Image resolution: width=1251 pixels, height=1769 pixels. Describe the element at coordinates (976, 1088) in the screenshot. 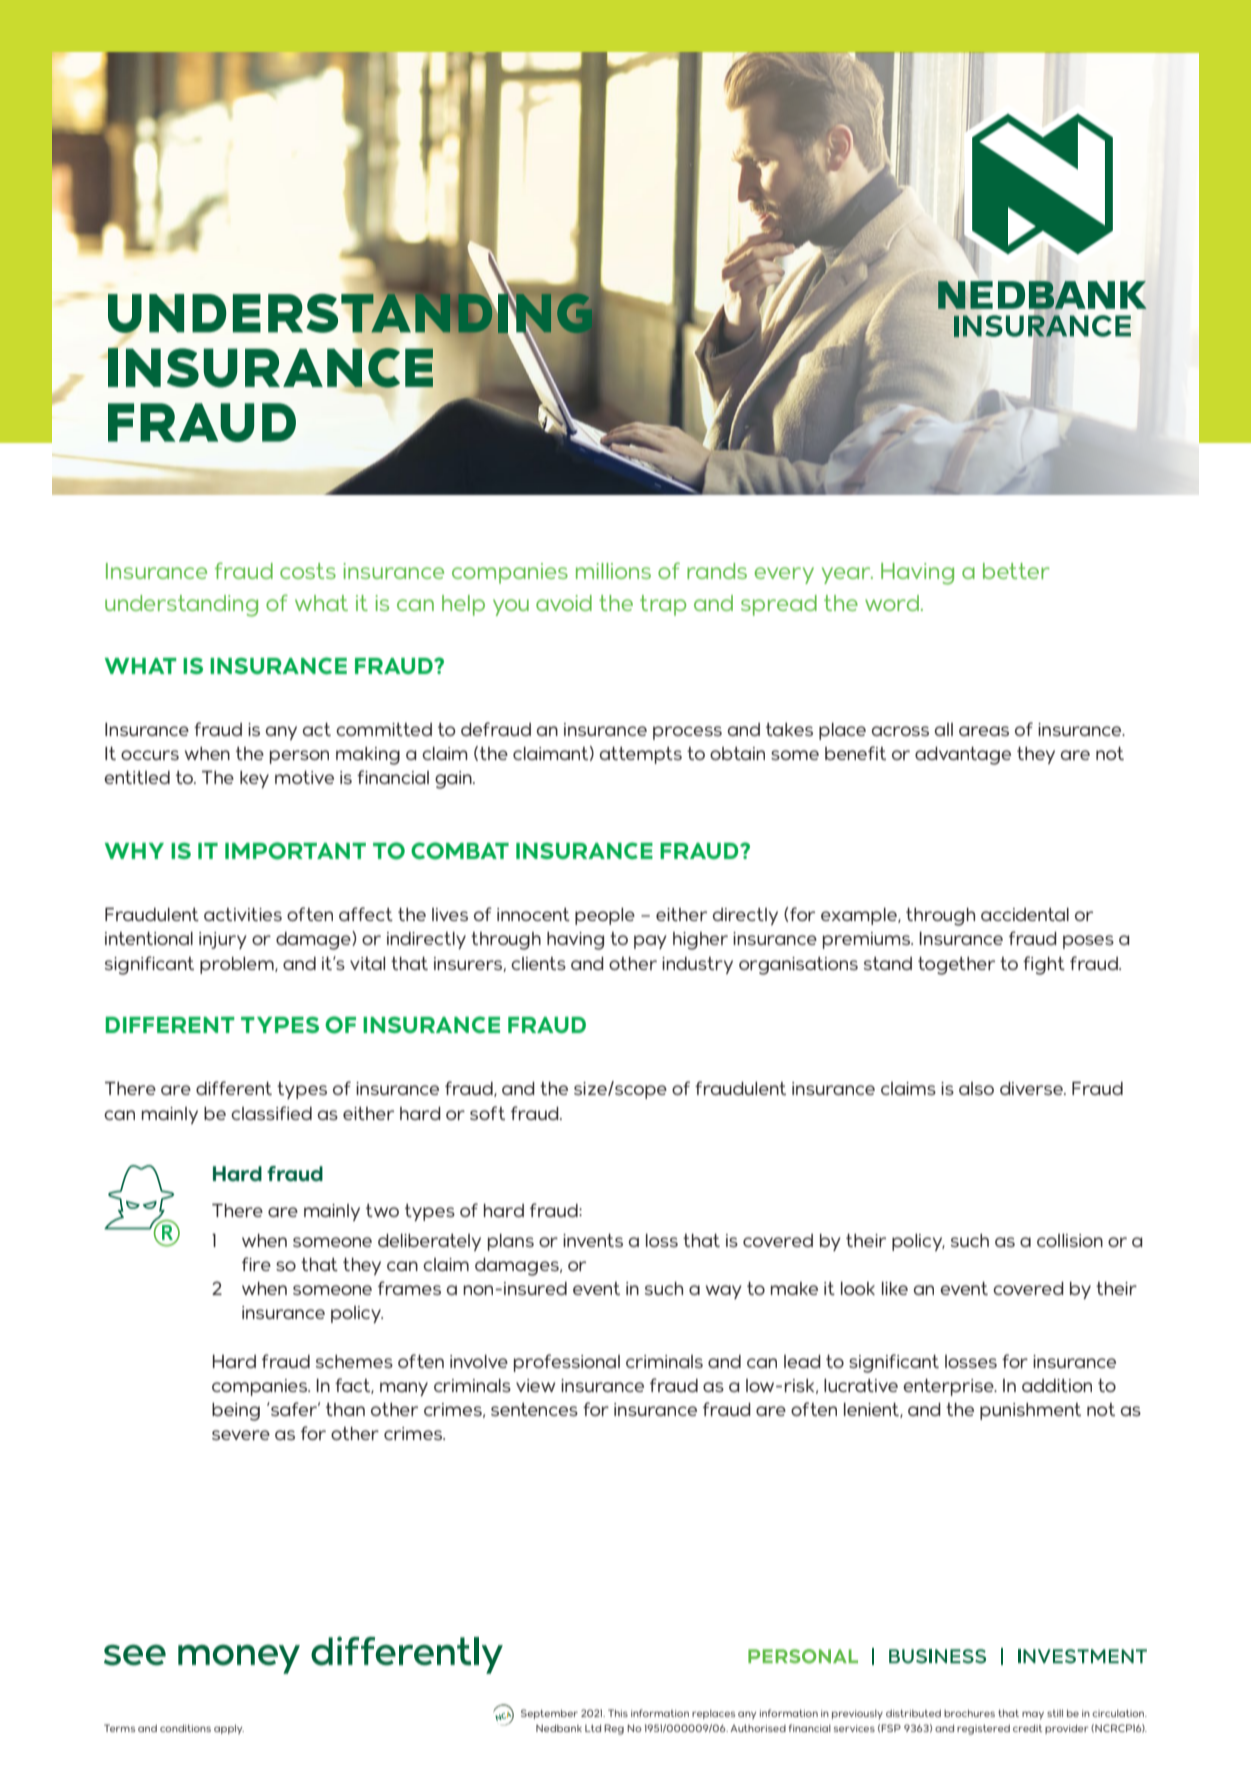

I see `also` at that location.
